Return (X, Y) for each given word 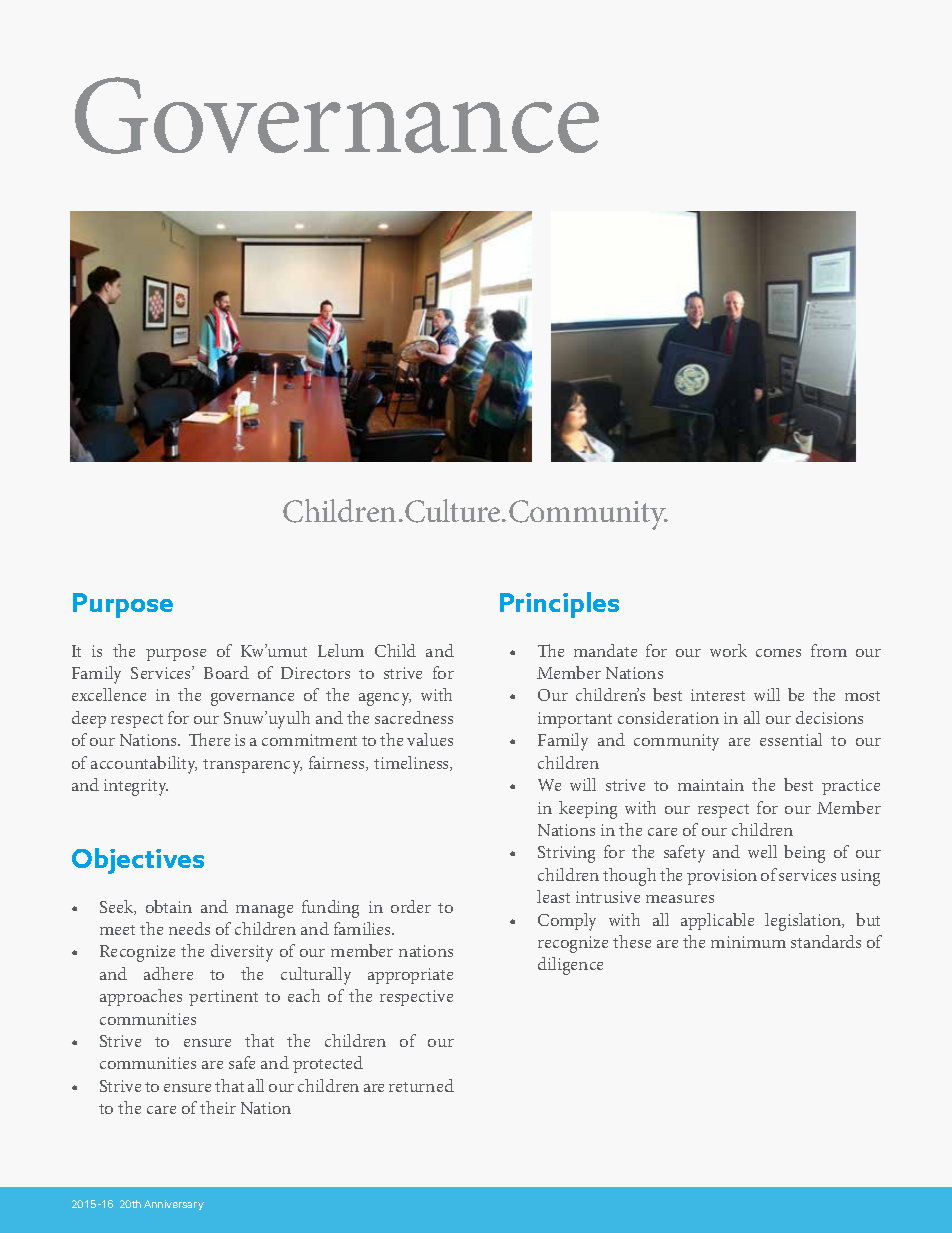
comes (778, 653)
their (218, 1107)
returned (421, 1085)
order (411, 906)
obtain (169, 906)
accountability (144, 765)
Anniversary (174, 1205)
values (430, 739)
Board (226, 672)
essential (791, 739)
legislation (804, 922)
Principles (559, 605)
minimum (748, 942)
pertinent (223, 998)
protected (328, 1064)
